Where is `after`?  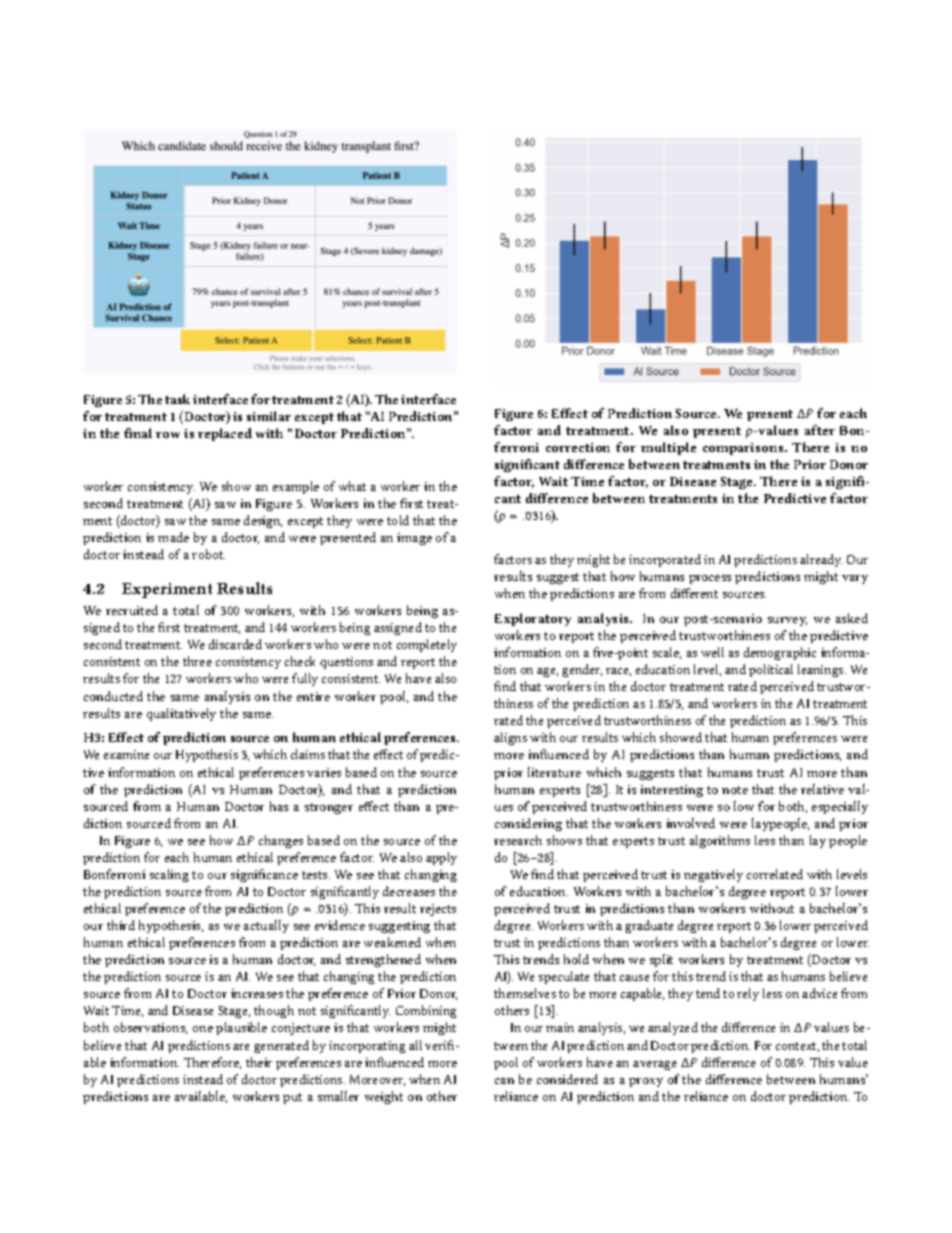 after is located at coordinates (820, 430).
